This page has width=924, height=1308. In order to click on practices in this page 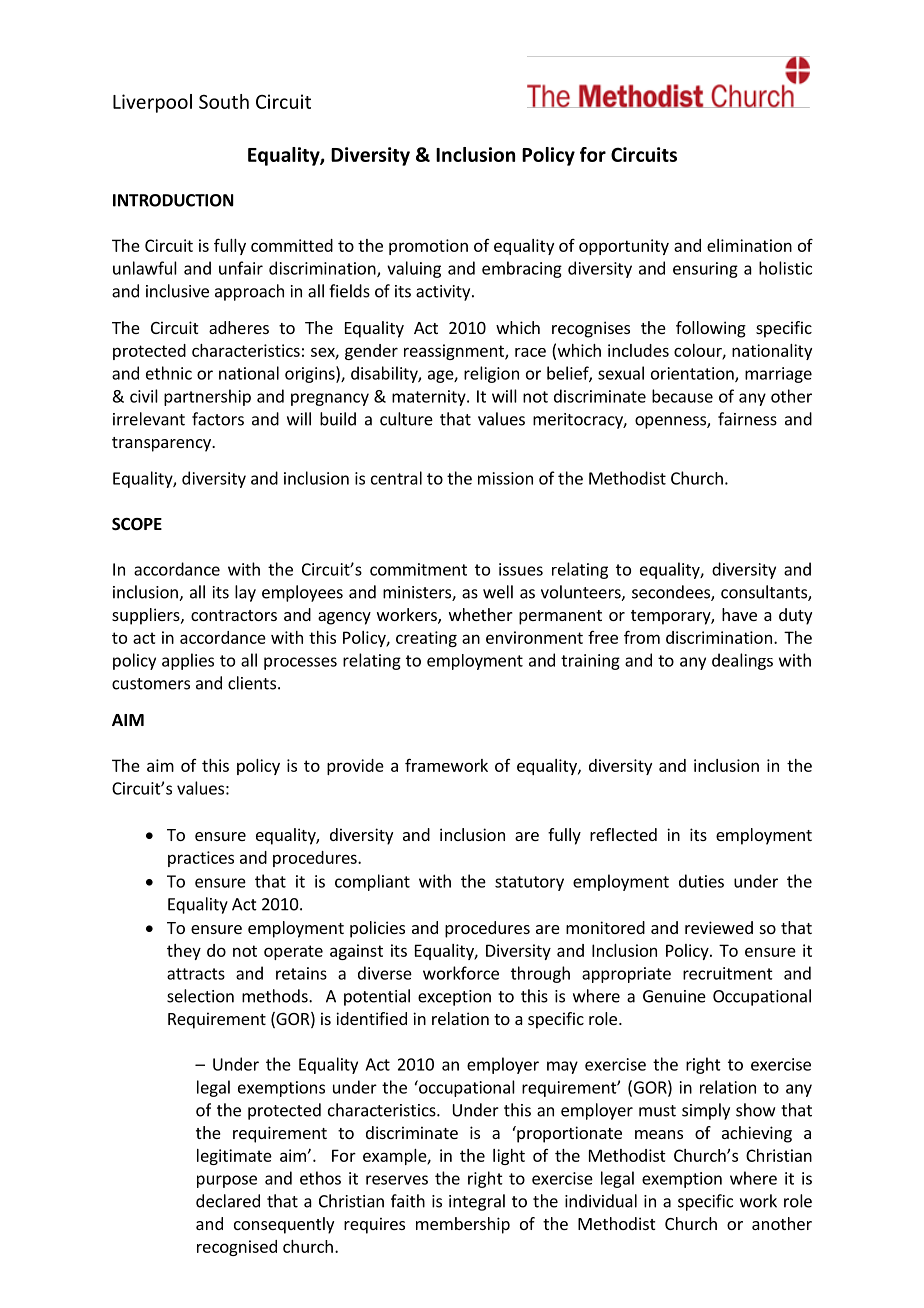, I will do `click(201, 859)`.
